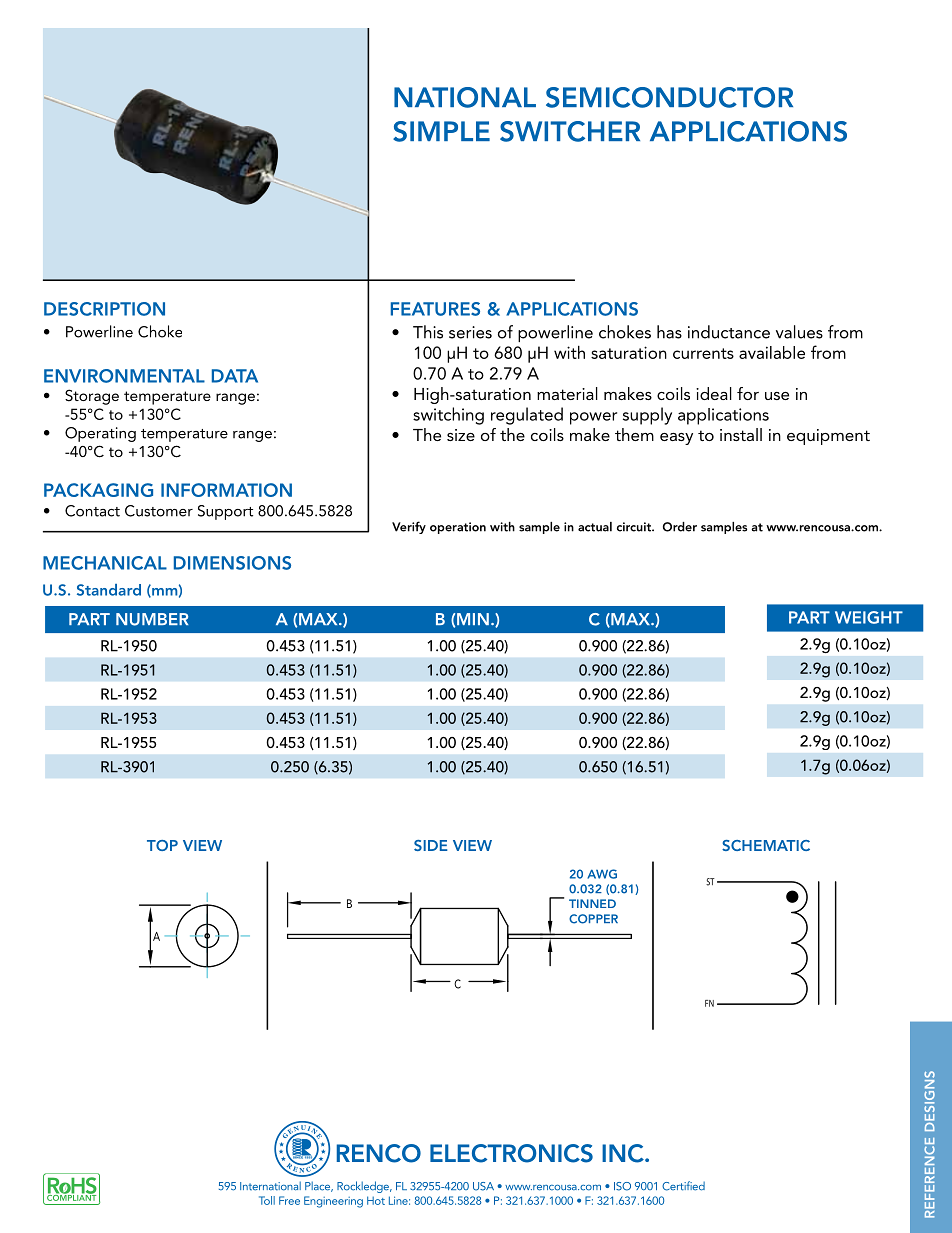 This image has width=952, height=1233. Describe the element at coordinates (152, 619) in the image. I see `NUMBER` at that location.
